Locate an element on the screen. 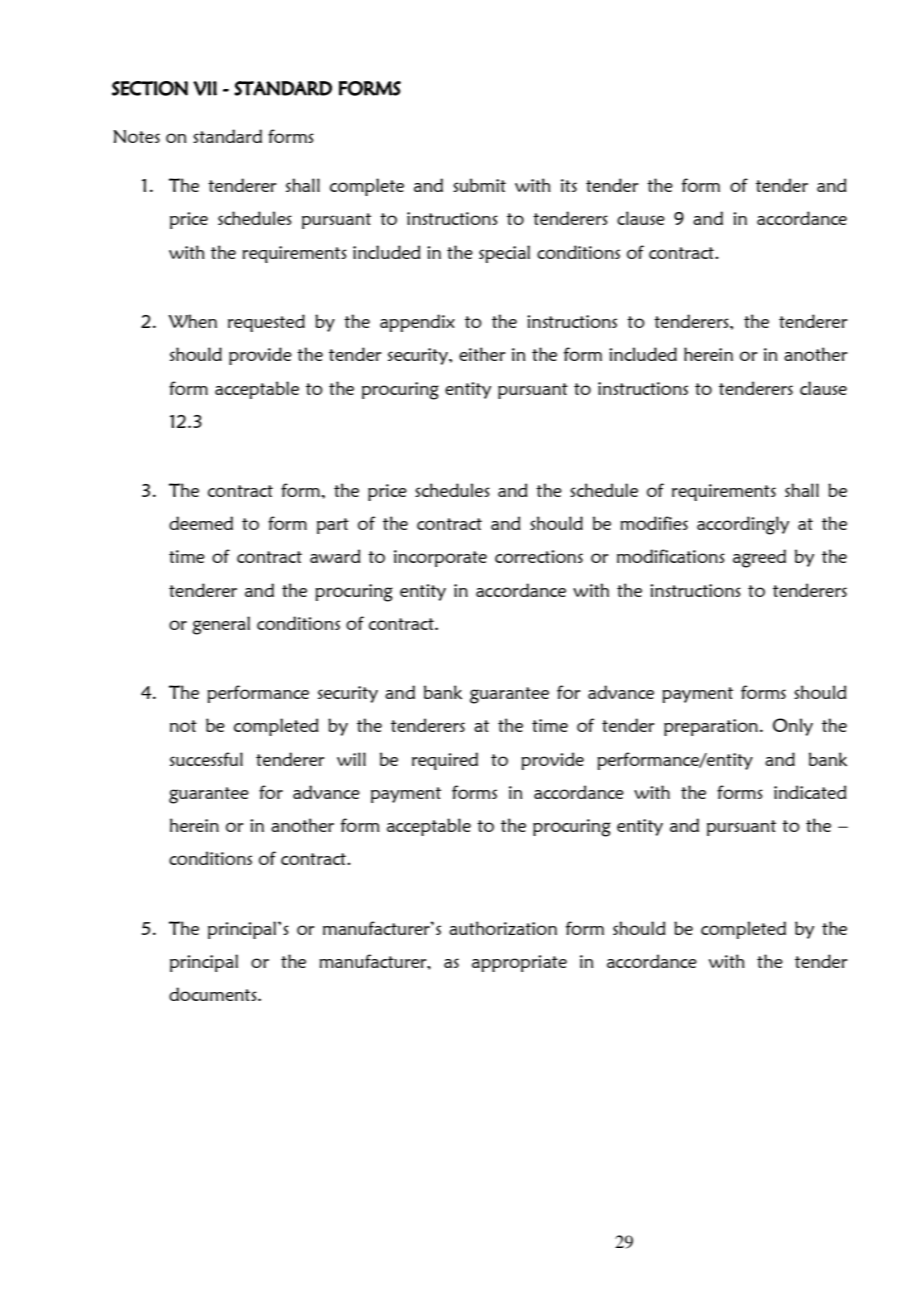 The image size is (924, 1308). required is located at coordinates (445, 761).
